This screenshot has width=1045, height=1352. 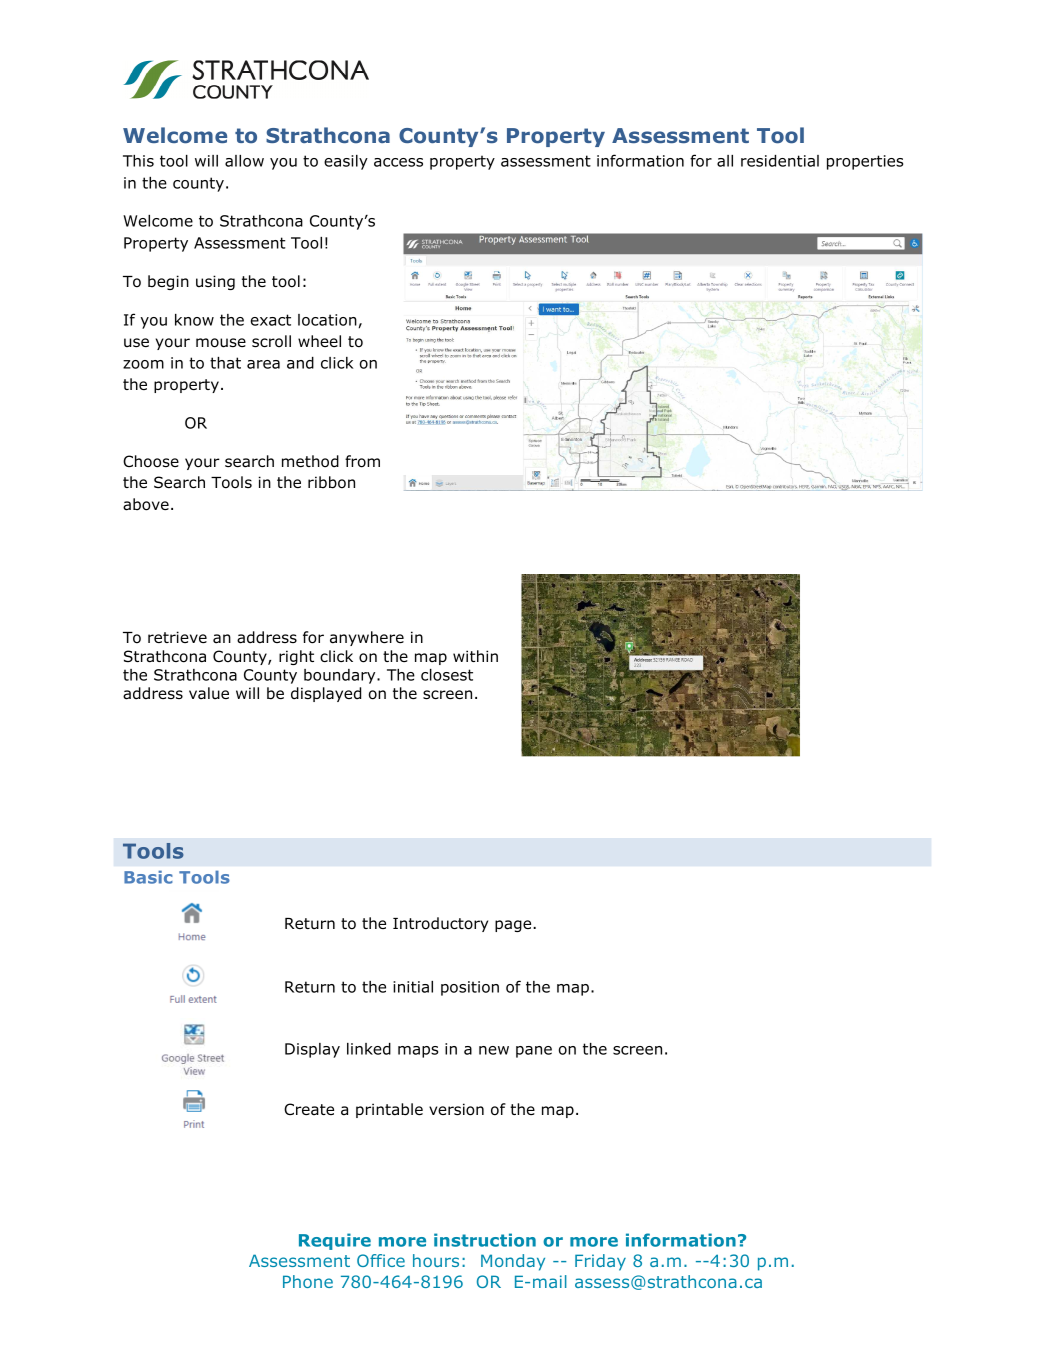 What do you see at coordinates (865, 162) in the screenshot?
I see `properties` at bounding box center [865, 162].
